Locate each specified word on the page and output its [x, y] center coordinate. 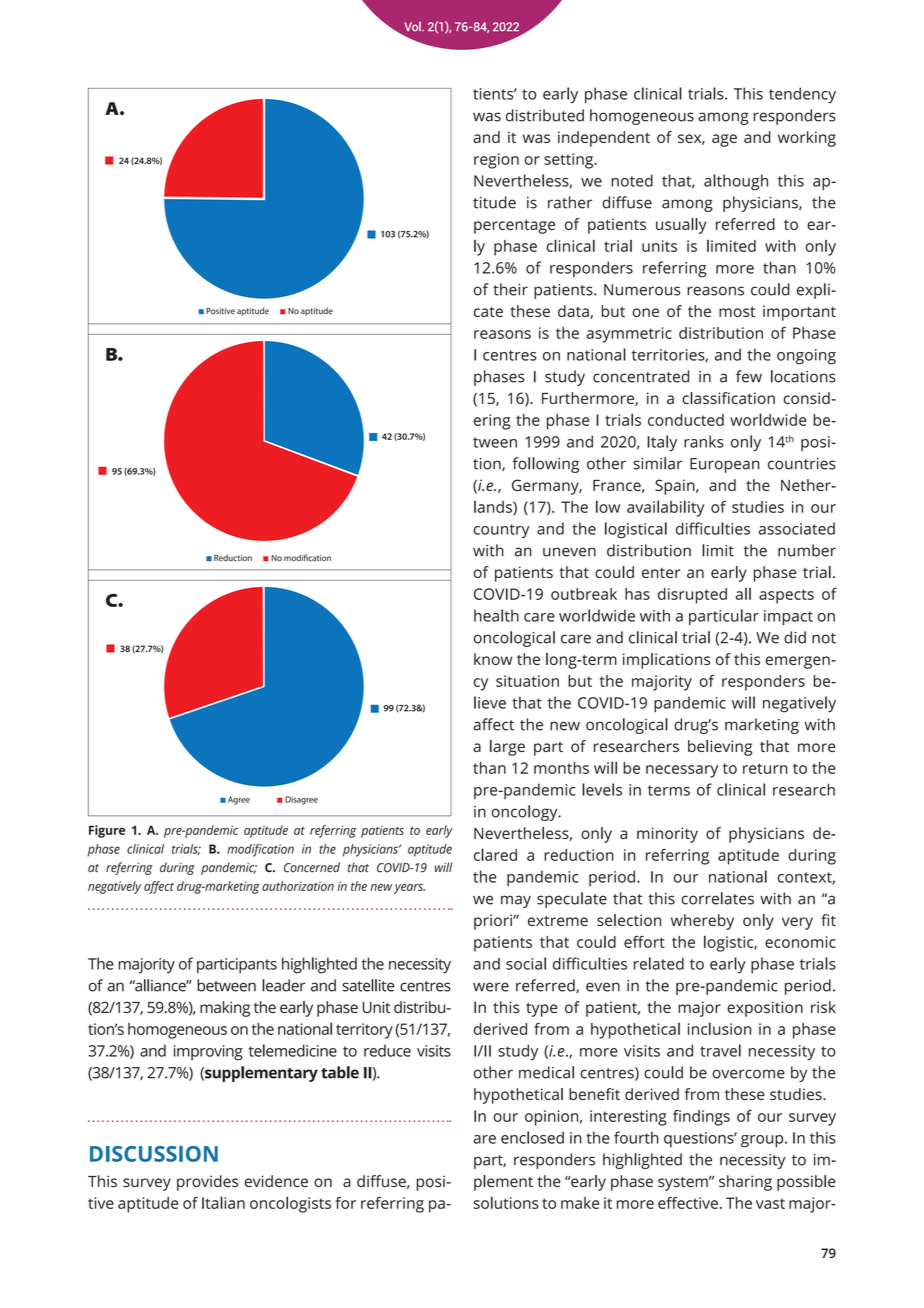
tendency [802, 95]
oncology [526, 813]
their [510, 289]
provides [207, 1183]
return [765, 768]
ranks [704, 441]
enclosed [532, 1137]
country [501, 531]
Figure [107, 831]
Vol [413, 26]
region [496, 161]
